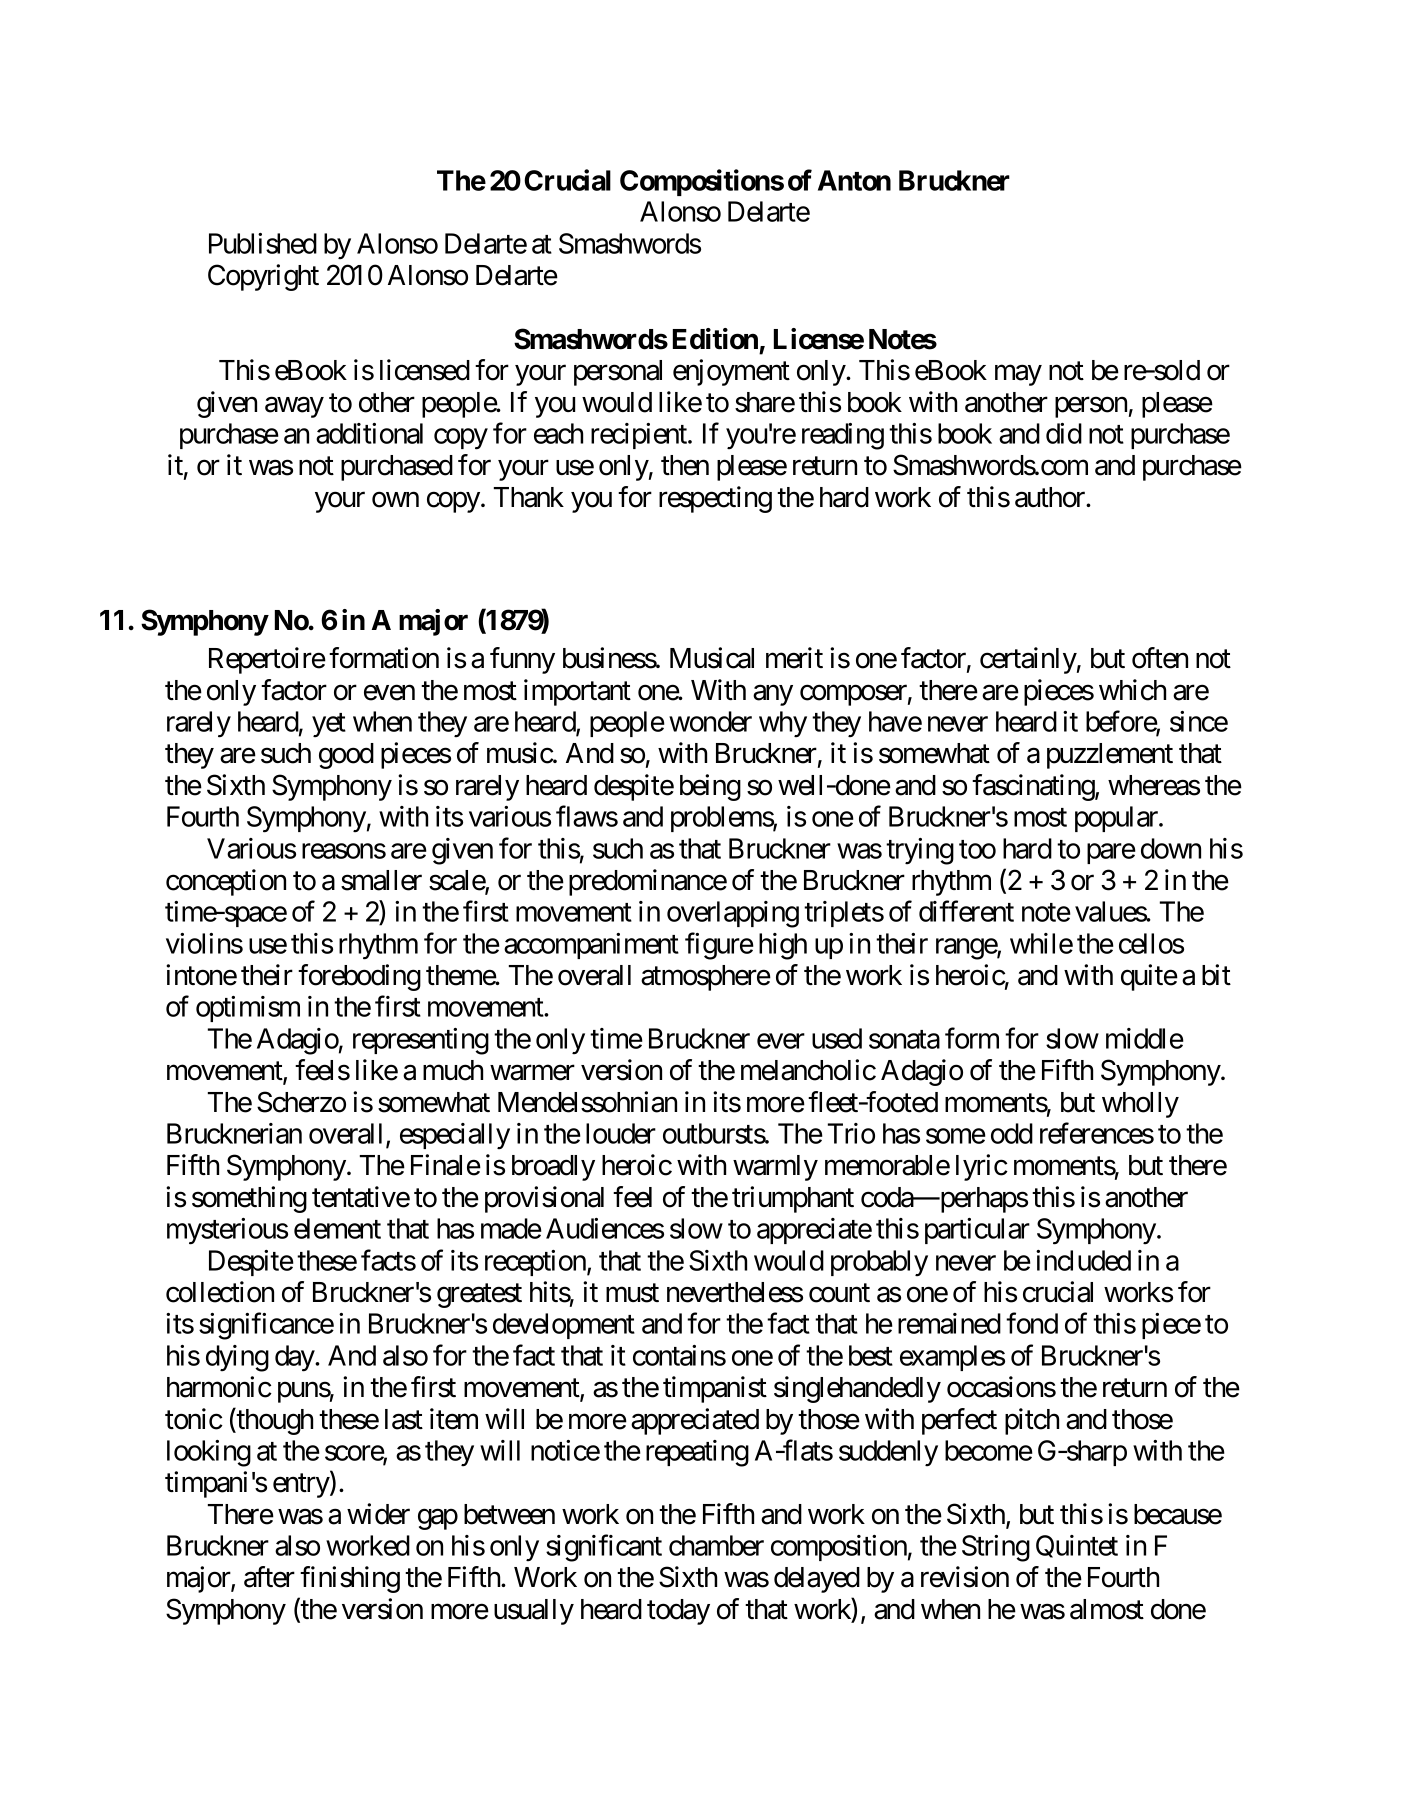 This screenshot has width=1406, height=1819. I want to click on Anton, so click(854, 180).
